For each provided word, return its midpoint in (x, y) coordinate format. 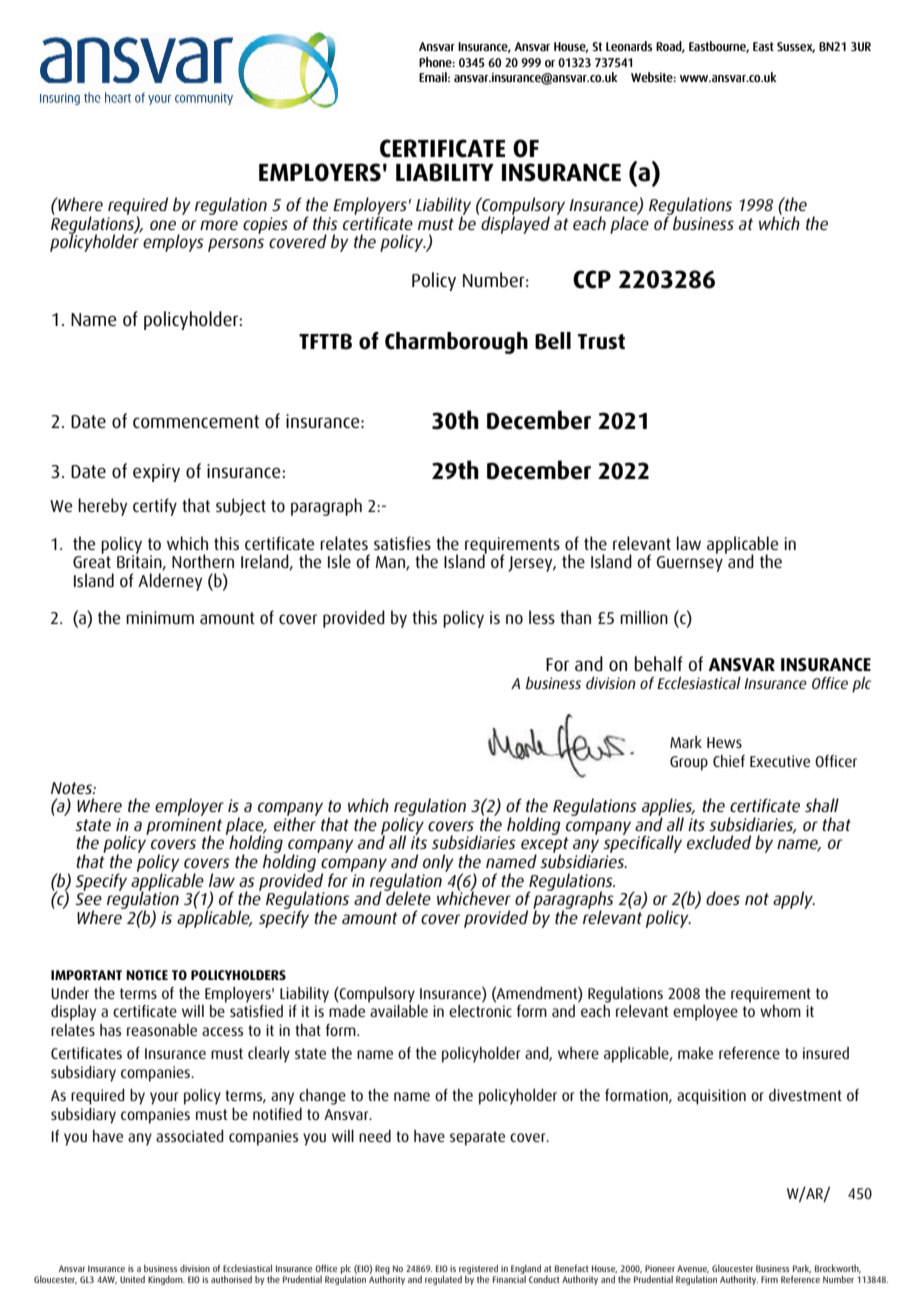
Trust (601, 342)
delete (407, 897)
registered (478, 1270)
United (132, 1279)
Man (391, 563)
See (88, 899)
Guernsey (690, 564)
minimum (160, 617)
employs (173, 243)
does (723, 898)
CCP (592, 279)
